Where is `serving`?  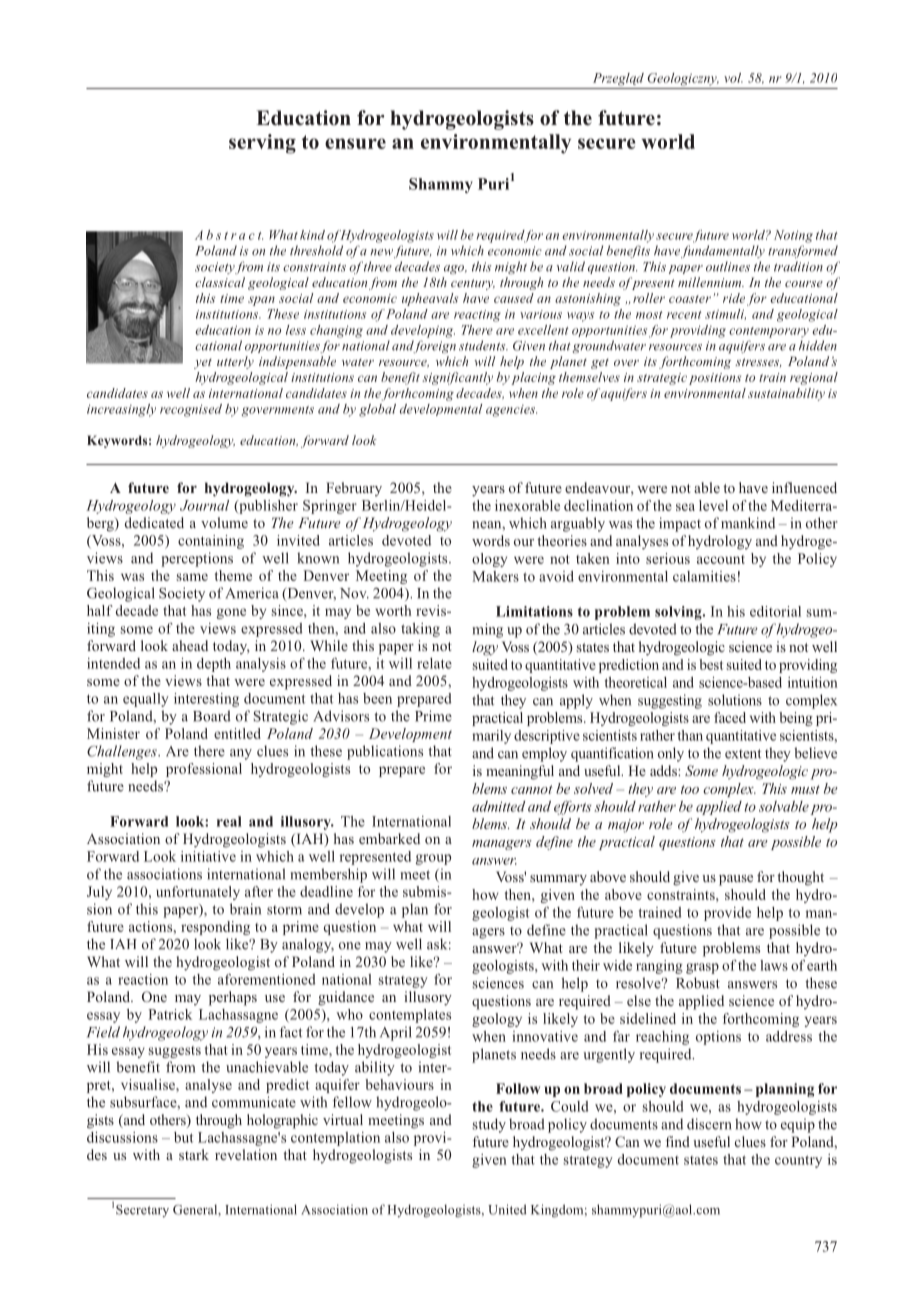
serving is located at coordinates (262, 144).
